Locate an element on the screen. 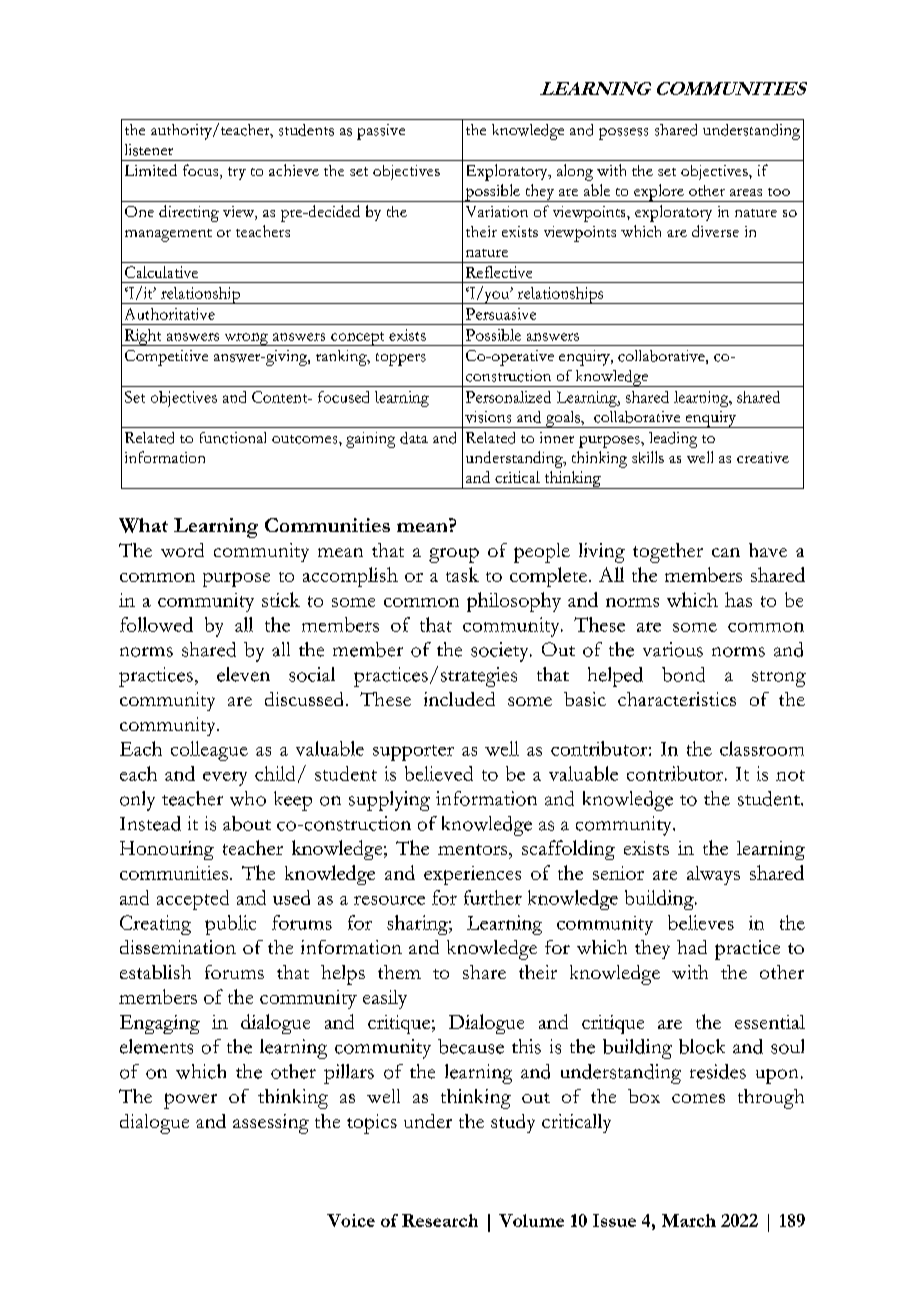 This screenshot has height=1313, width=924. public is located at coordinates (230, 925).
